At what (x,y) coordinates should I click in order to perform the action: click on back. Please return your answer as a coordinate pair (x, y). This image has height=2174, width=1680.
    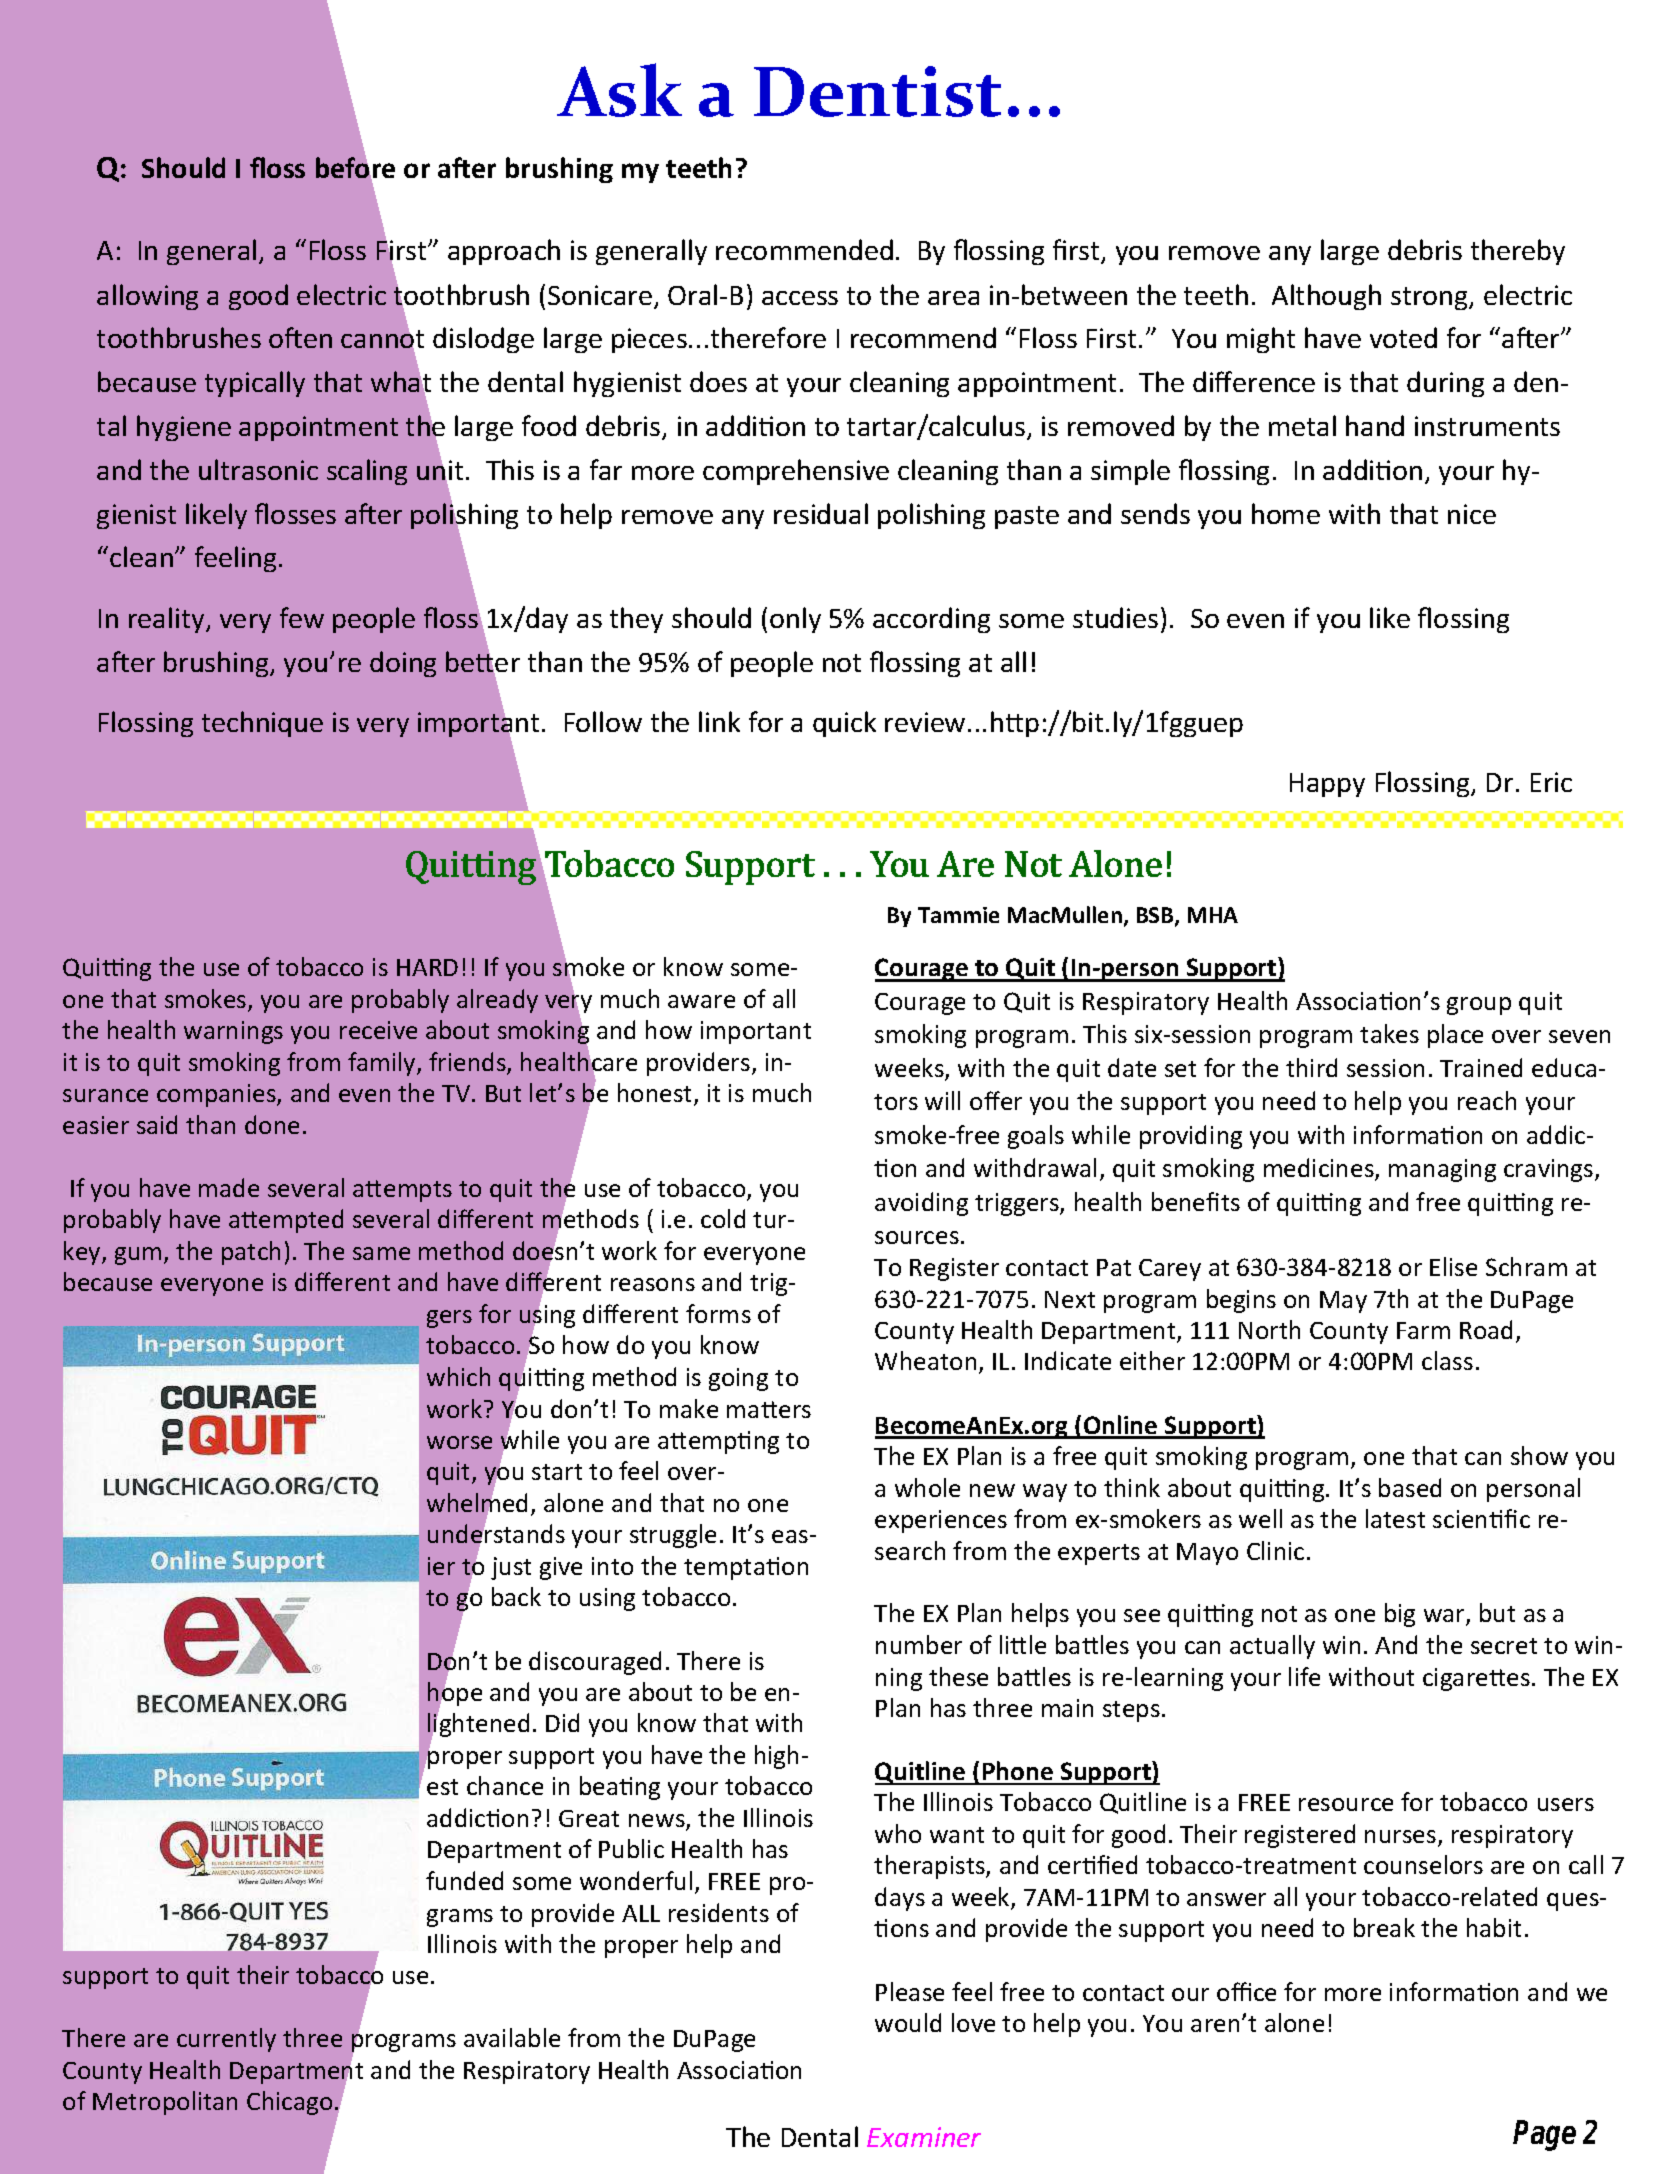
    Looking at the image, I should click on (516, 1596).
